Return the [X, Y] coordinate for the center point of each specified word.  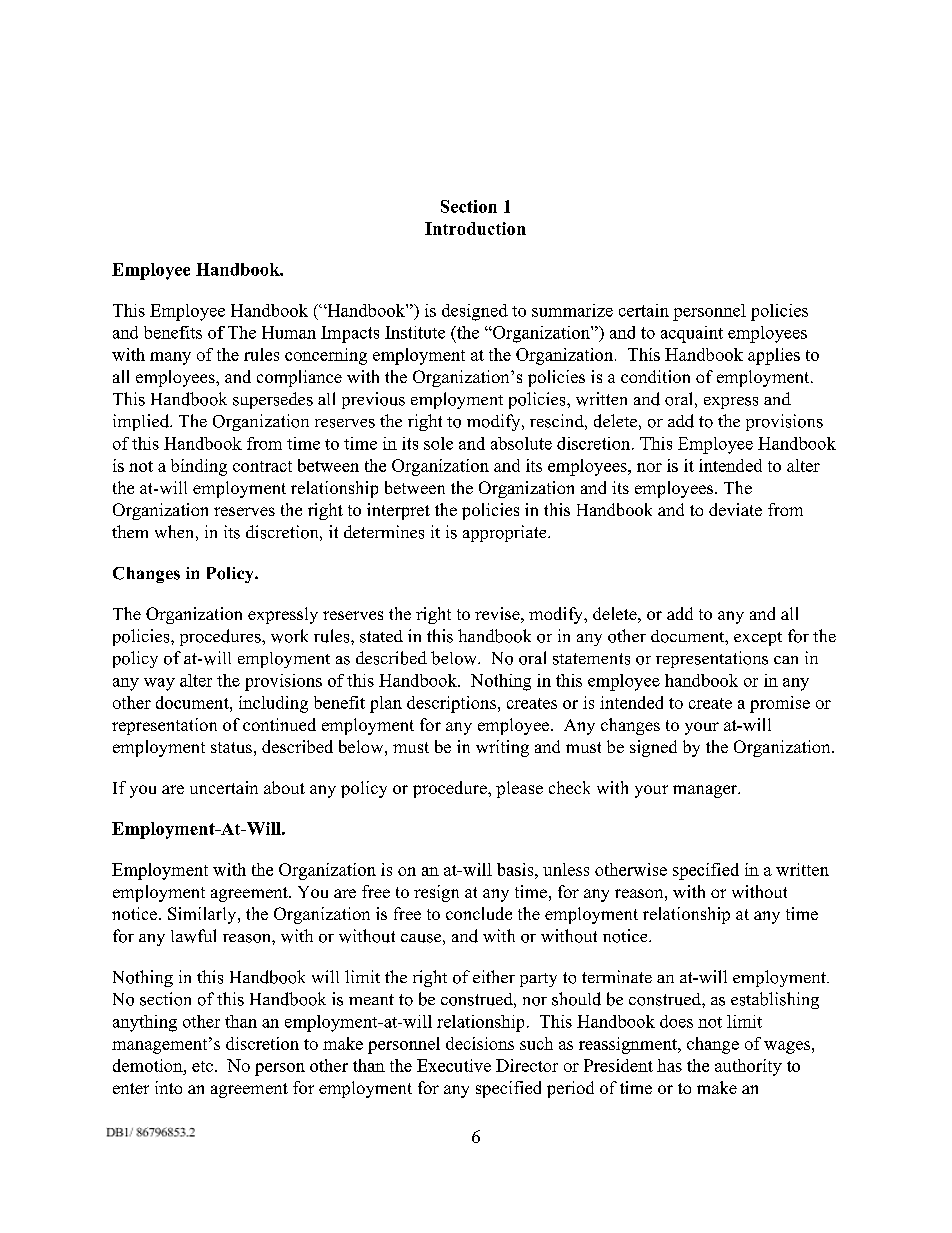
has [669, 1065]
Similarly [203, 915]
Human [289, 332]
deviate [735, 509]
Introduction [475, 228]
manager [706, 791]
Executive [454, 1065]
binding [199, 467]
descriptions [451, 704]
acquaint [692, 334]
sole [438, 443]
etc [202, 1066]
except [758, 639]
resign [436, 893]
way [159, 684]
